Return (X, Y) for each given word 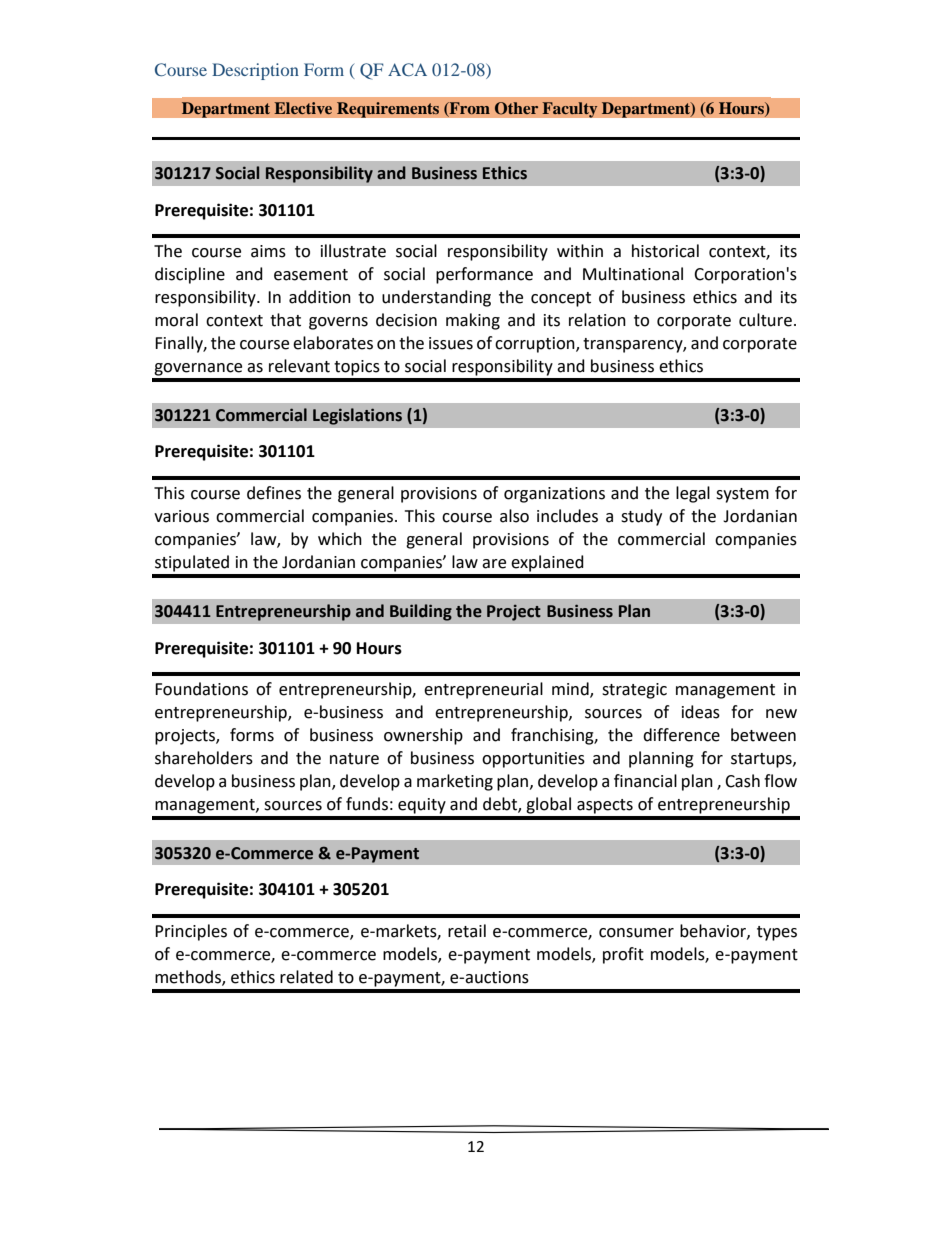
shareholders (204, 758)
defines (274, 493)
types (777, 933)
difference (681, 735)
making (473, 321)
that (285, 320)
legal (693, 494)
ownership (423, 736)
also (514, 516)
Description (255, 71)
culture (765, 320)
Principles (191, 932)
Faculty (570, 110)
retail (467, 931)
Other (516, 108)
